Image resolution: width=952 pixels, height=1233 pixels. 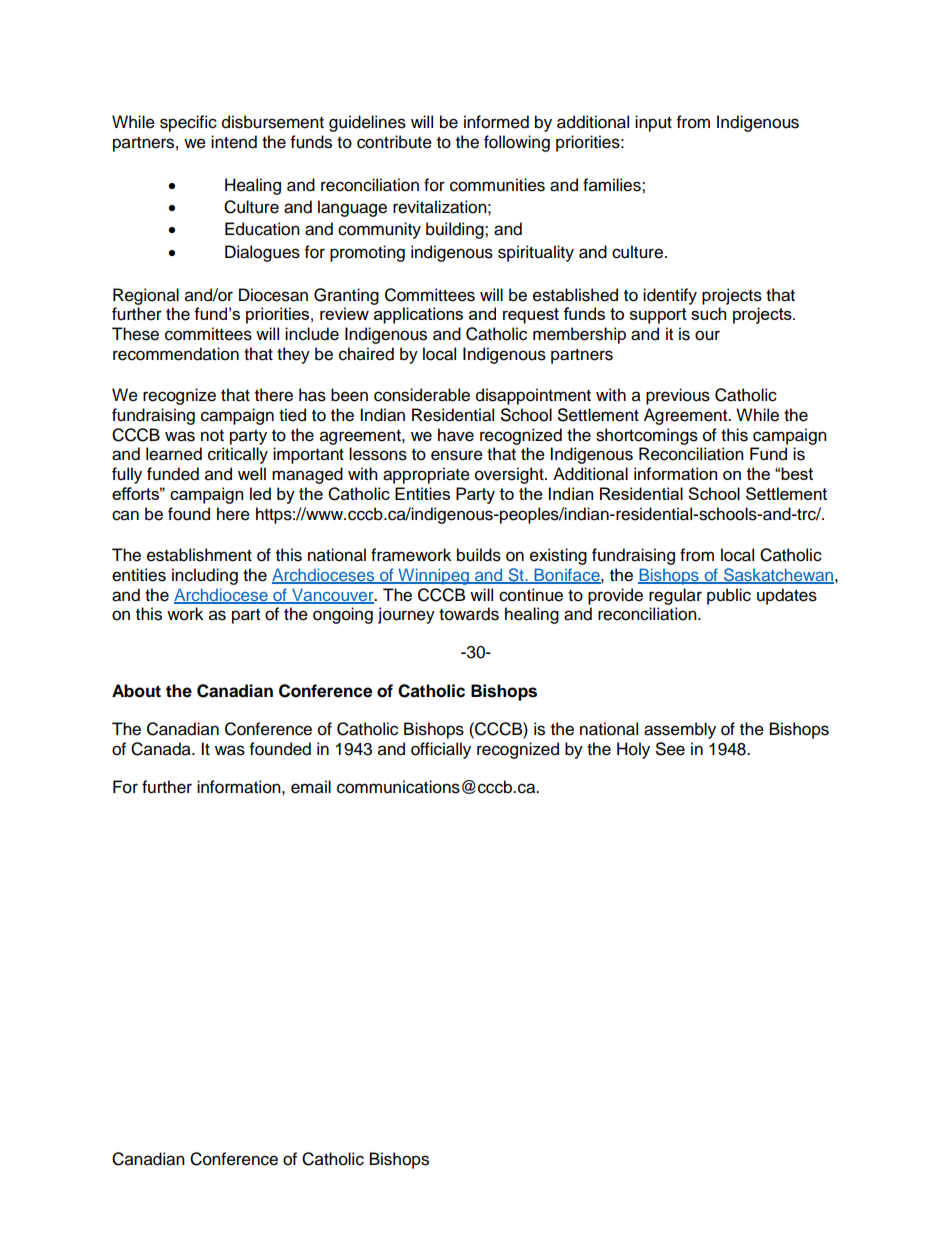 What do you see at coordinates (653, 123) in the screenshot?
I see `input` at bounding box center [653, 123].
